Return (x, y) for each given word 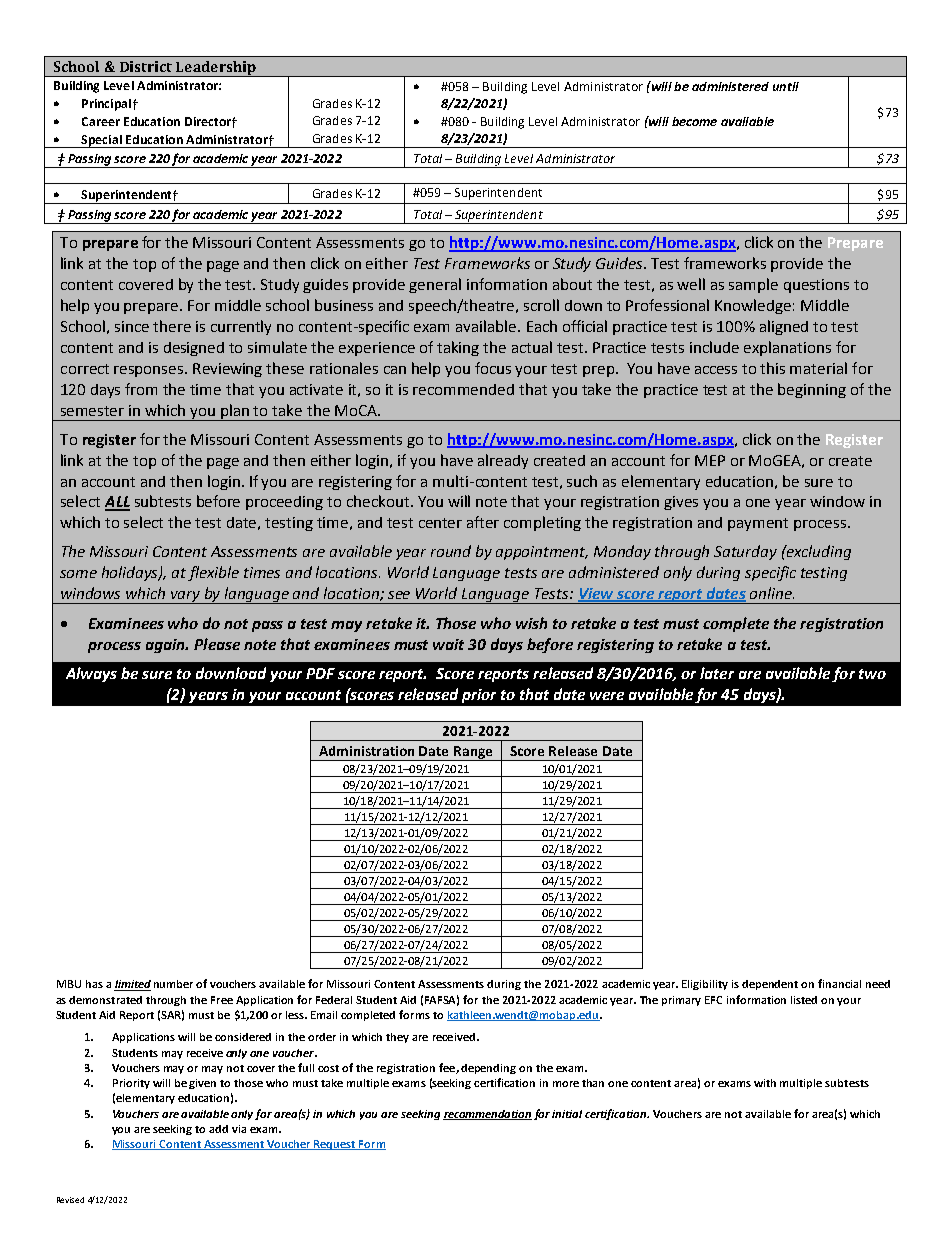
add (218, 1129)
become (694, 121)
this (772, 368)
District (146, 66)
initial (567, 1114)
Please (217, 644)
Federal (334, 1000)
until (786, 86)
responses (150, 371)
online (772, 593)
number (173, 984)
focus (493, 368)
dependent (770, 985)
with (765, 1083)
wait (448, 644)
